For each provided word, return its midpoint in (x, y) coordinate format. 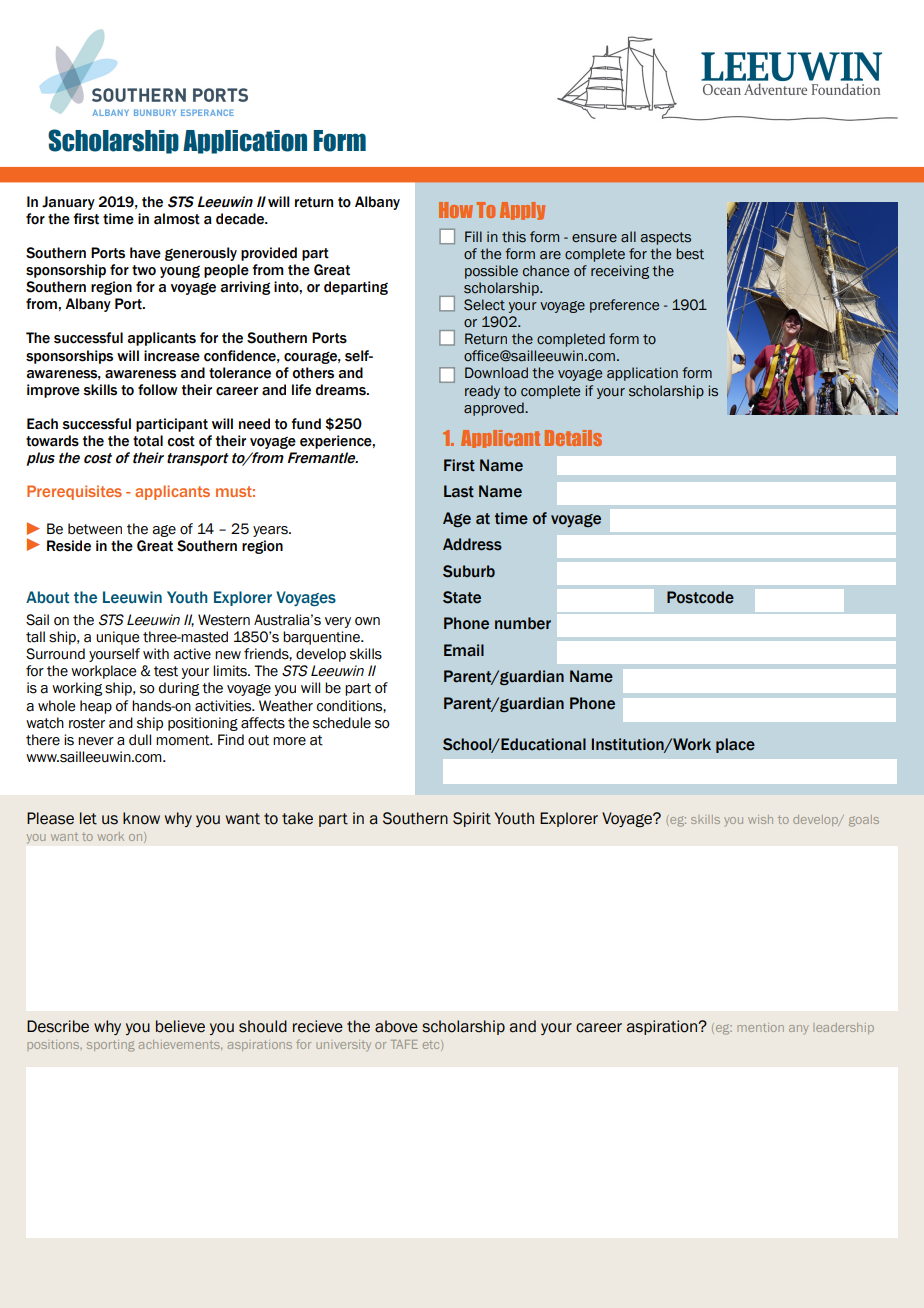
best (690, 254)
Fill (473, 236)
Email (464, 650)
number (523, 623)
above (396, 1026)
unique (118, 638)
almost (177, 219)
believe (180, 1026)
